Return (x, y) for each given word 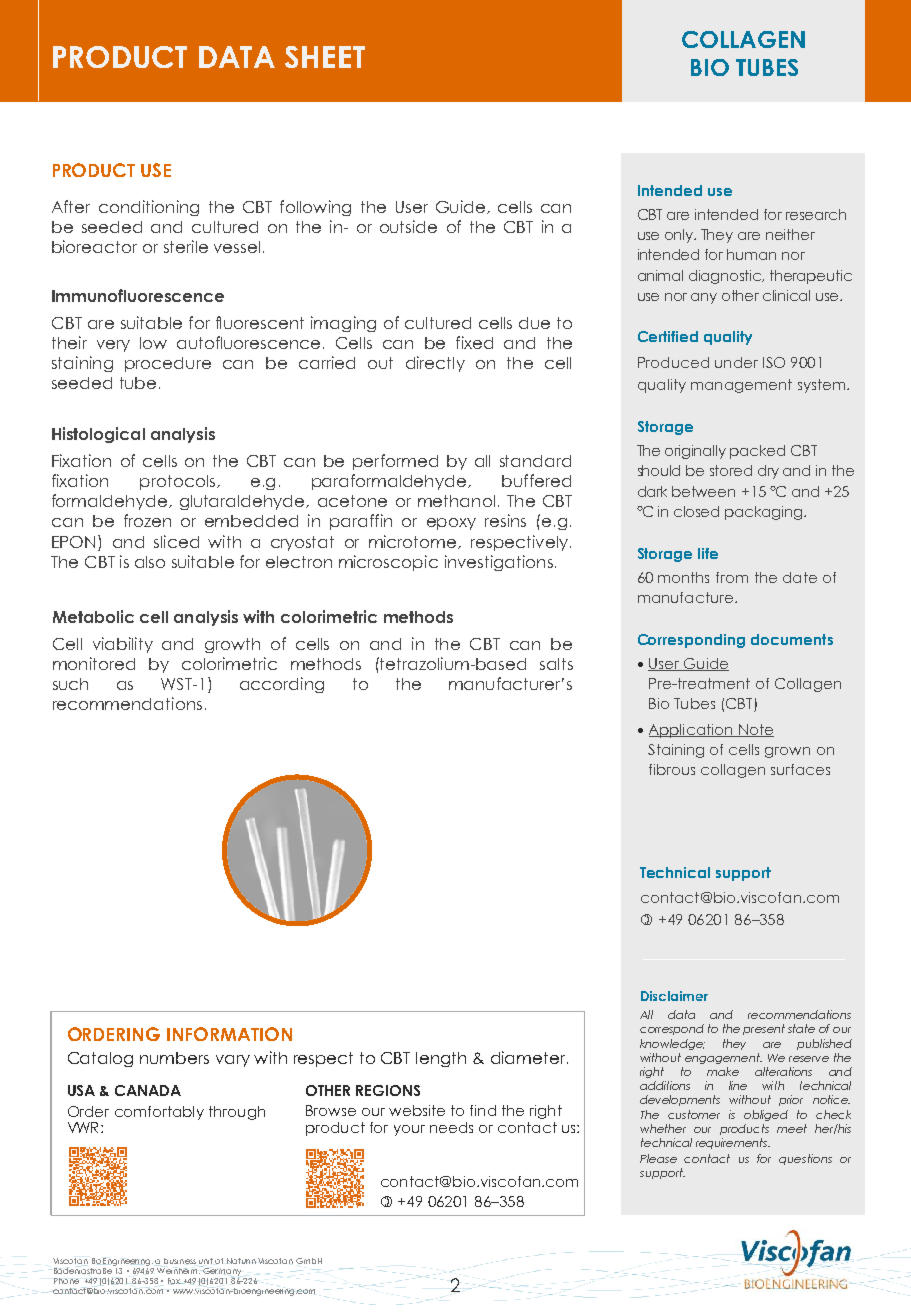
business (180, 1261)
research (816, 214)
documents (792, 639)
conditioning (149, 208)
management (741, 386)
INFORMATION (229, 1034)
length (441, 1059)
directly (435, 364)
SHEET (325, 57)
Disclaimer (674, 996)
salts (556, 664)
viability (123, 645)
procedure (168, 364)
